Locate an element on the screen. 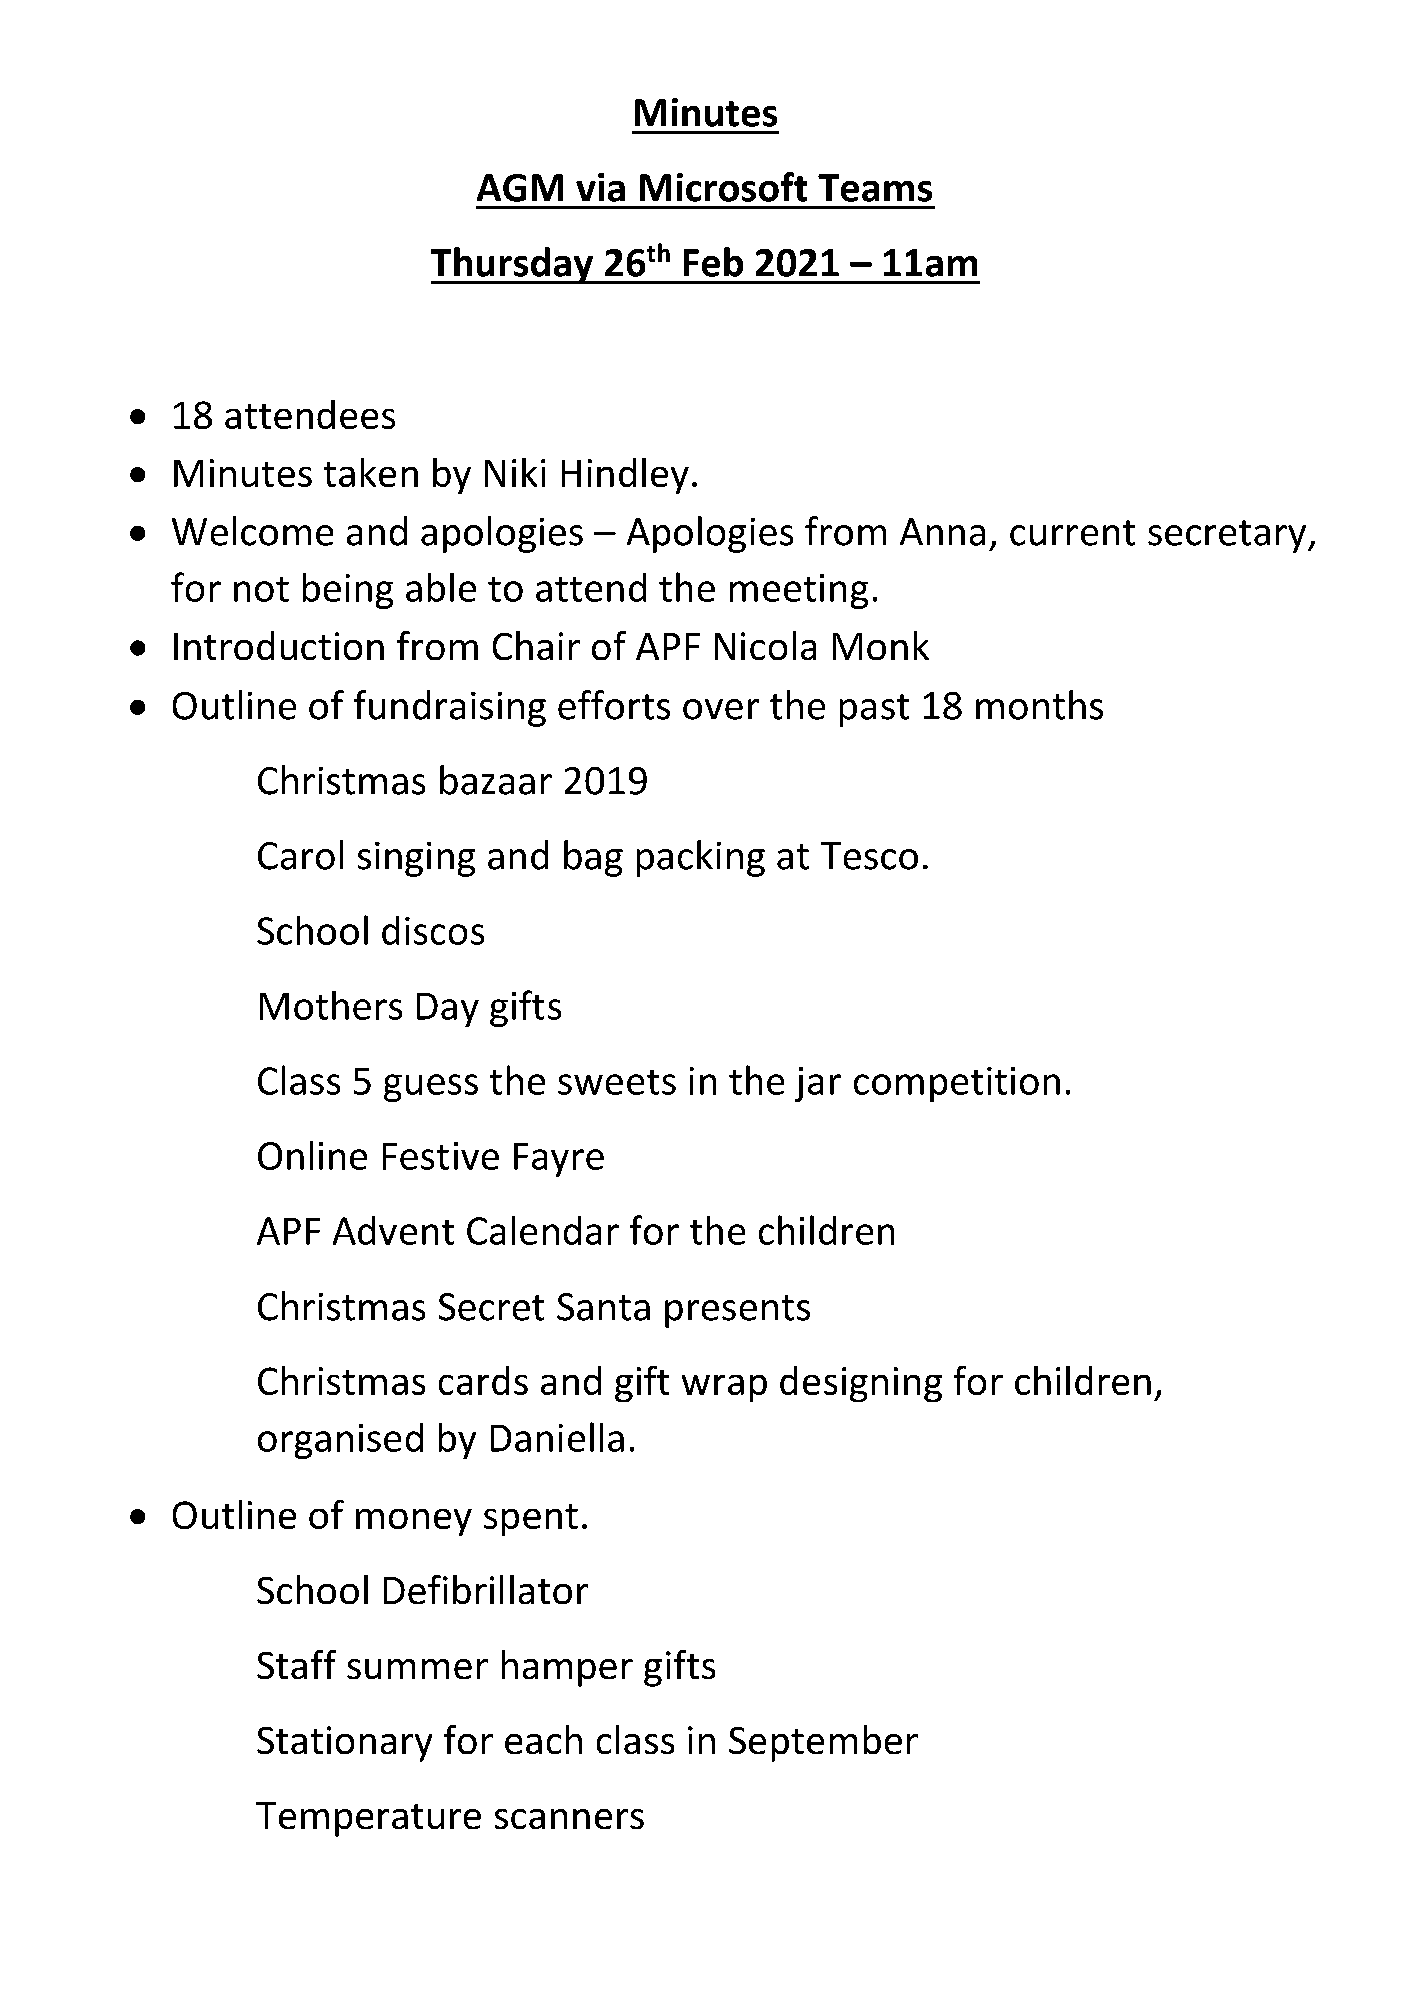 This screenshot has height=1994, width=1410. Feb is located at coordinates (713, 262).
